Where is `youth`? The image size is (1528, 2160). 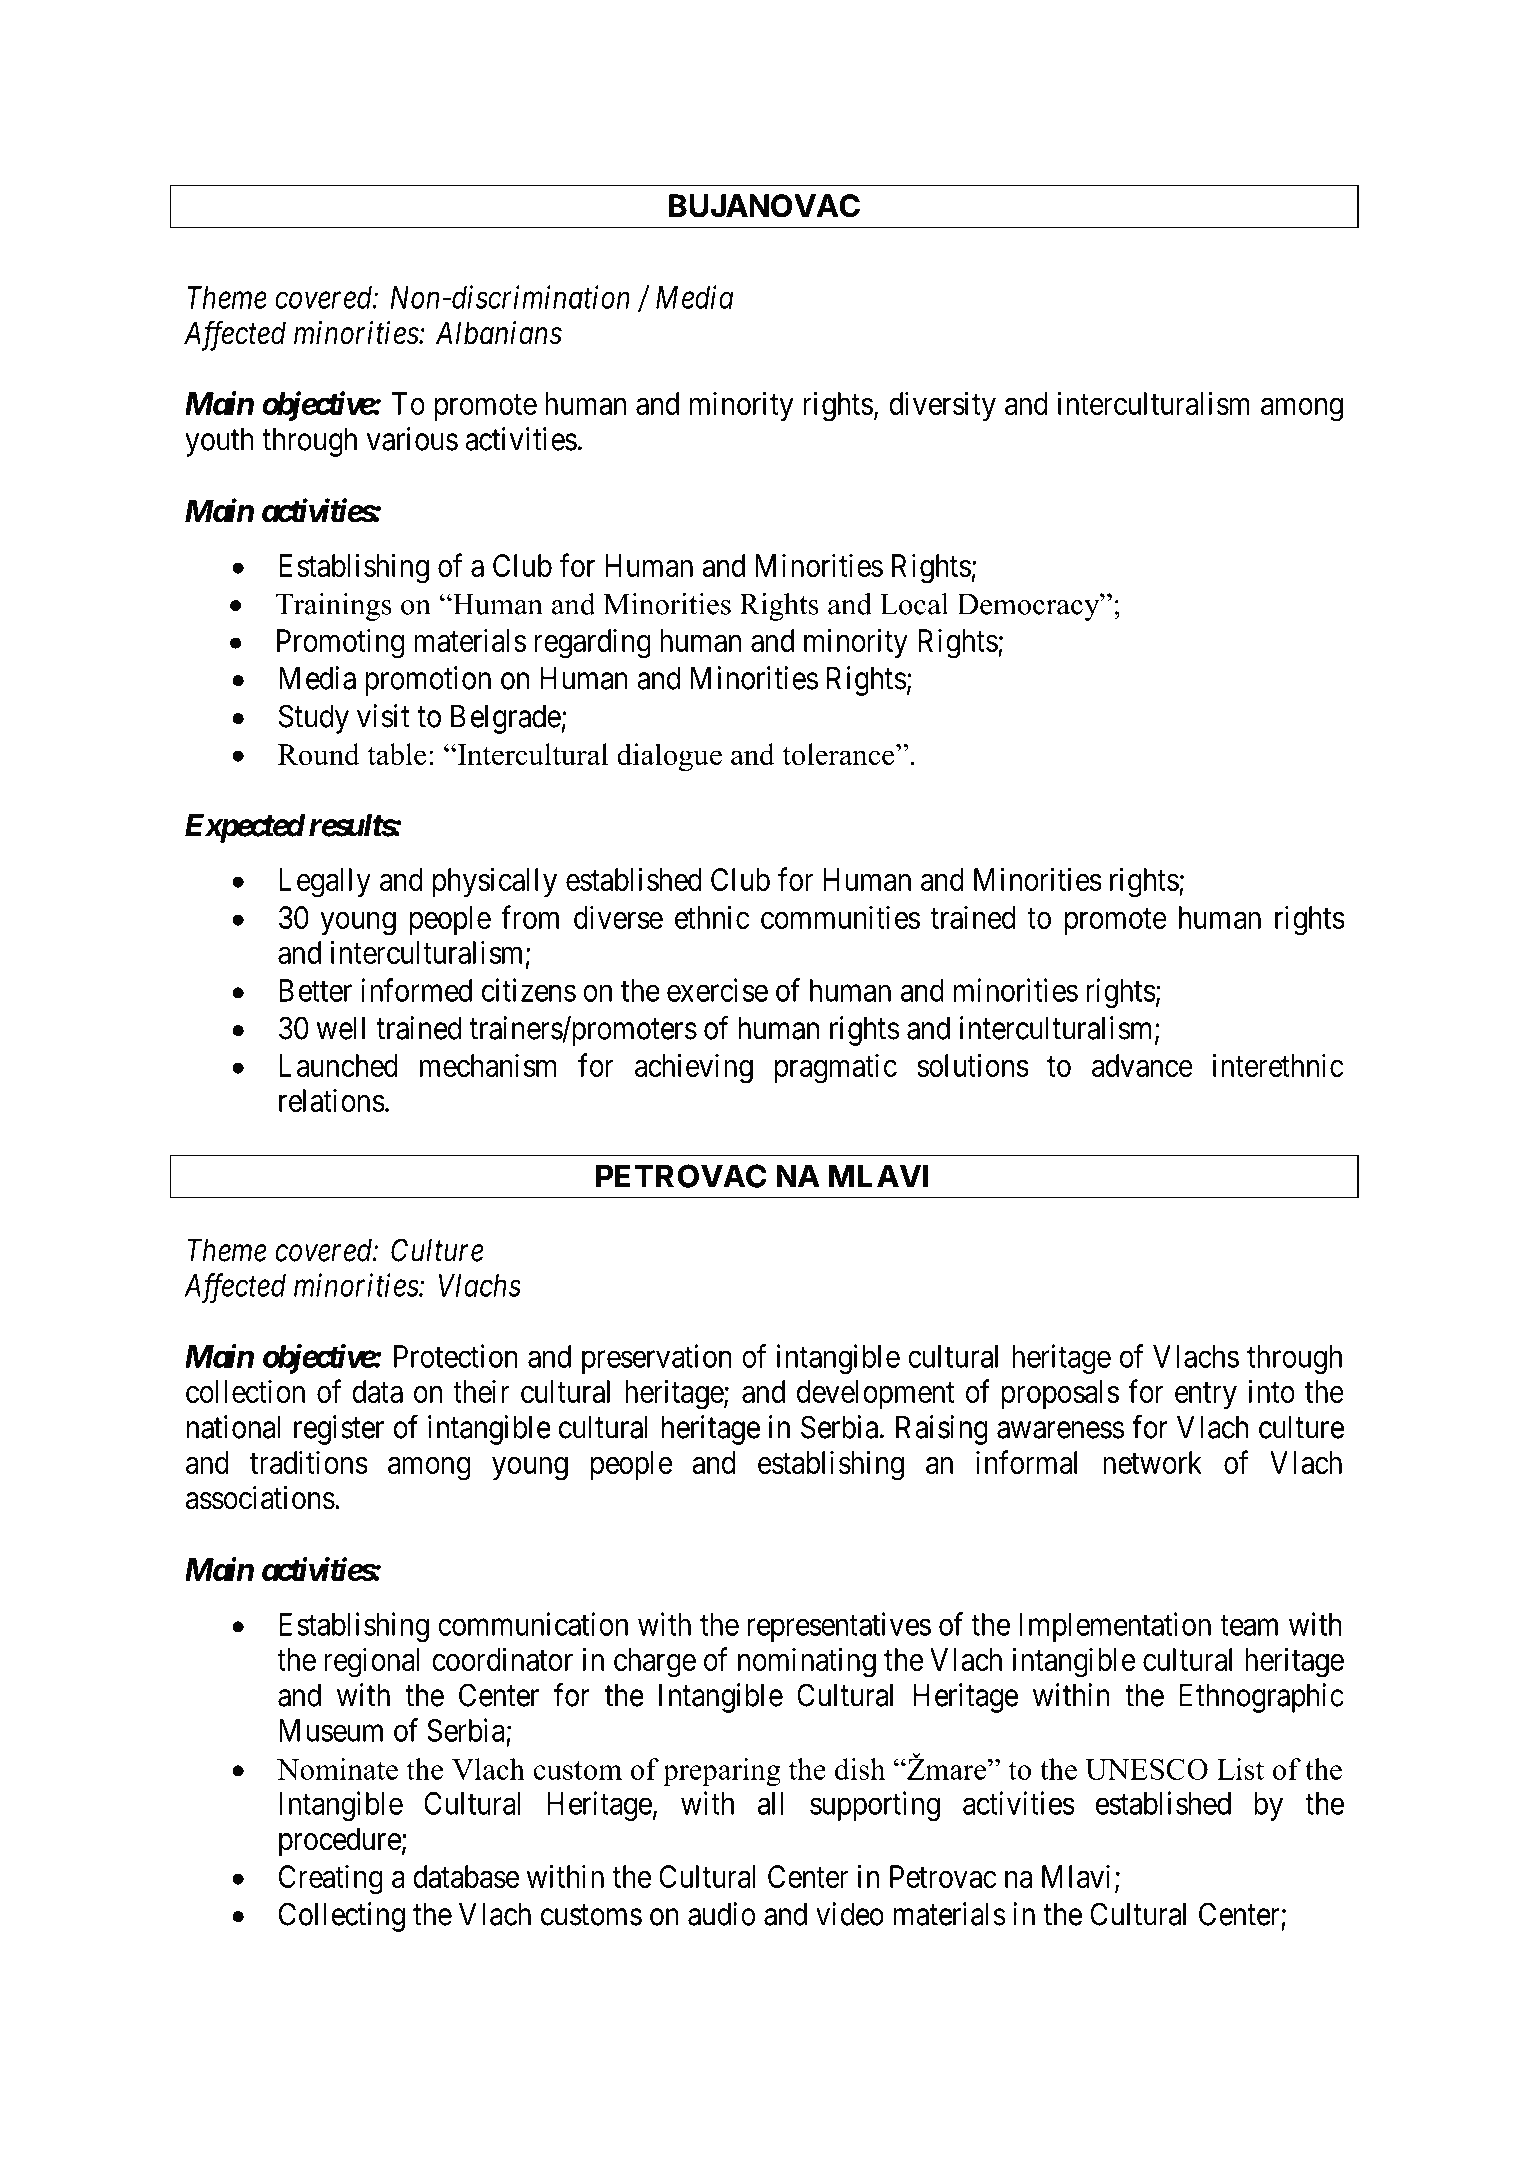 youth is located at coordinates (219, 442).
